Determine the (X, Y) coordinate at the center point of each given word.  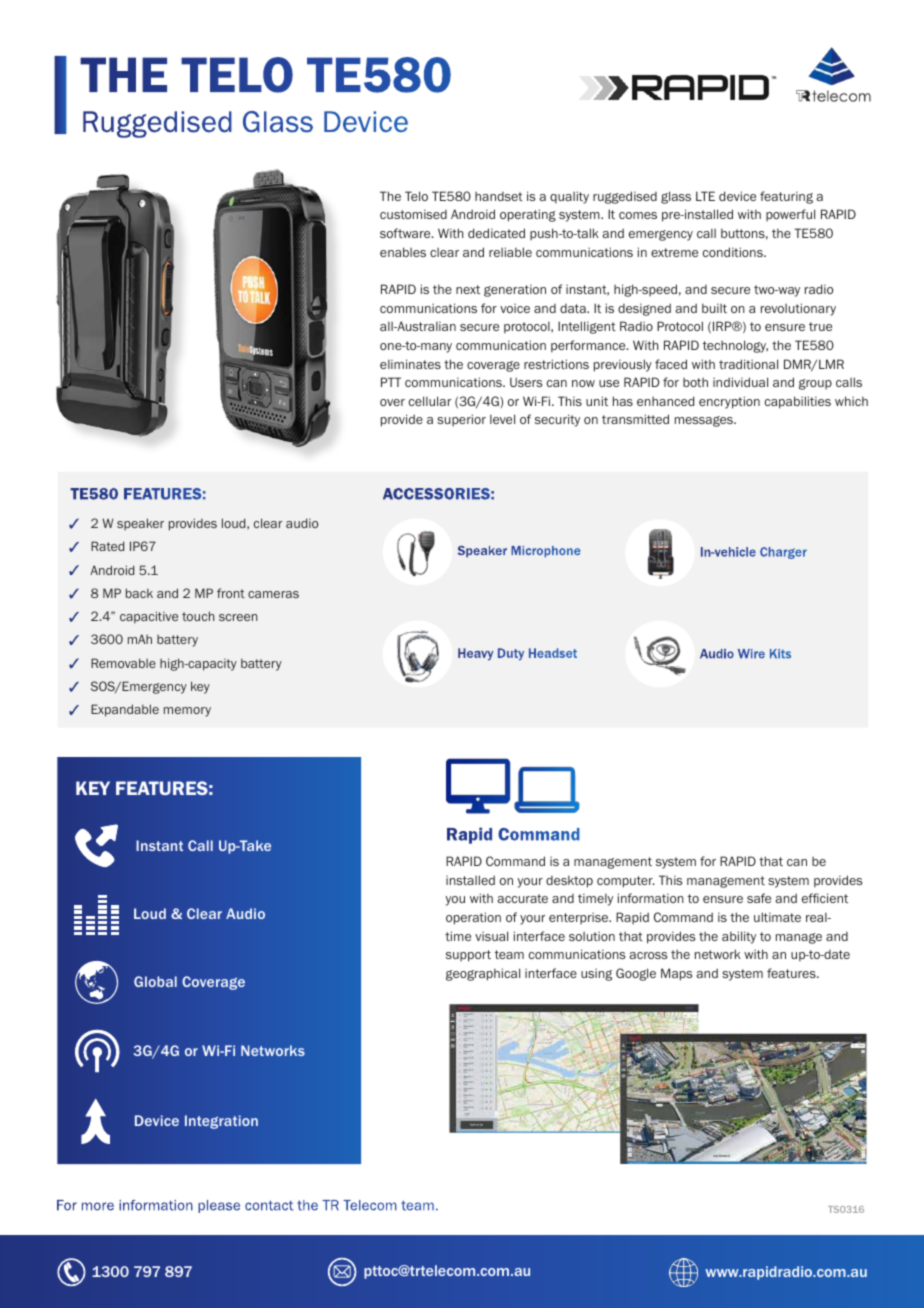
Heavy (475, 654)
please (219, 1206)
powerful (790, 215)
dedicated (496, 233)
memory (187, 712)
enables (403, 252)
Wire (751, 654)
